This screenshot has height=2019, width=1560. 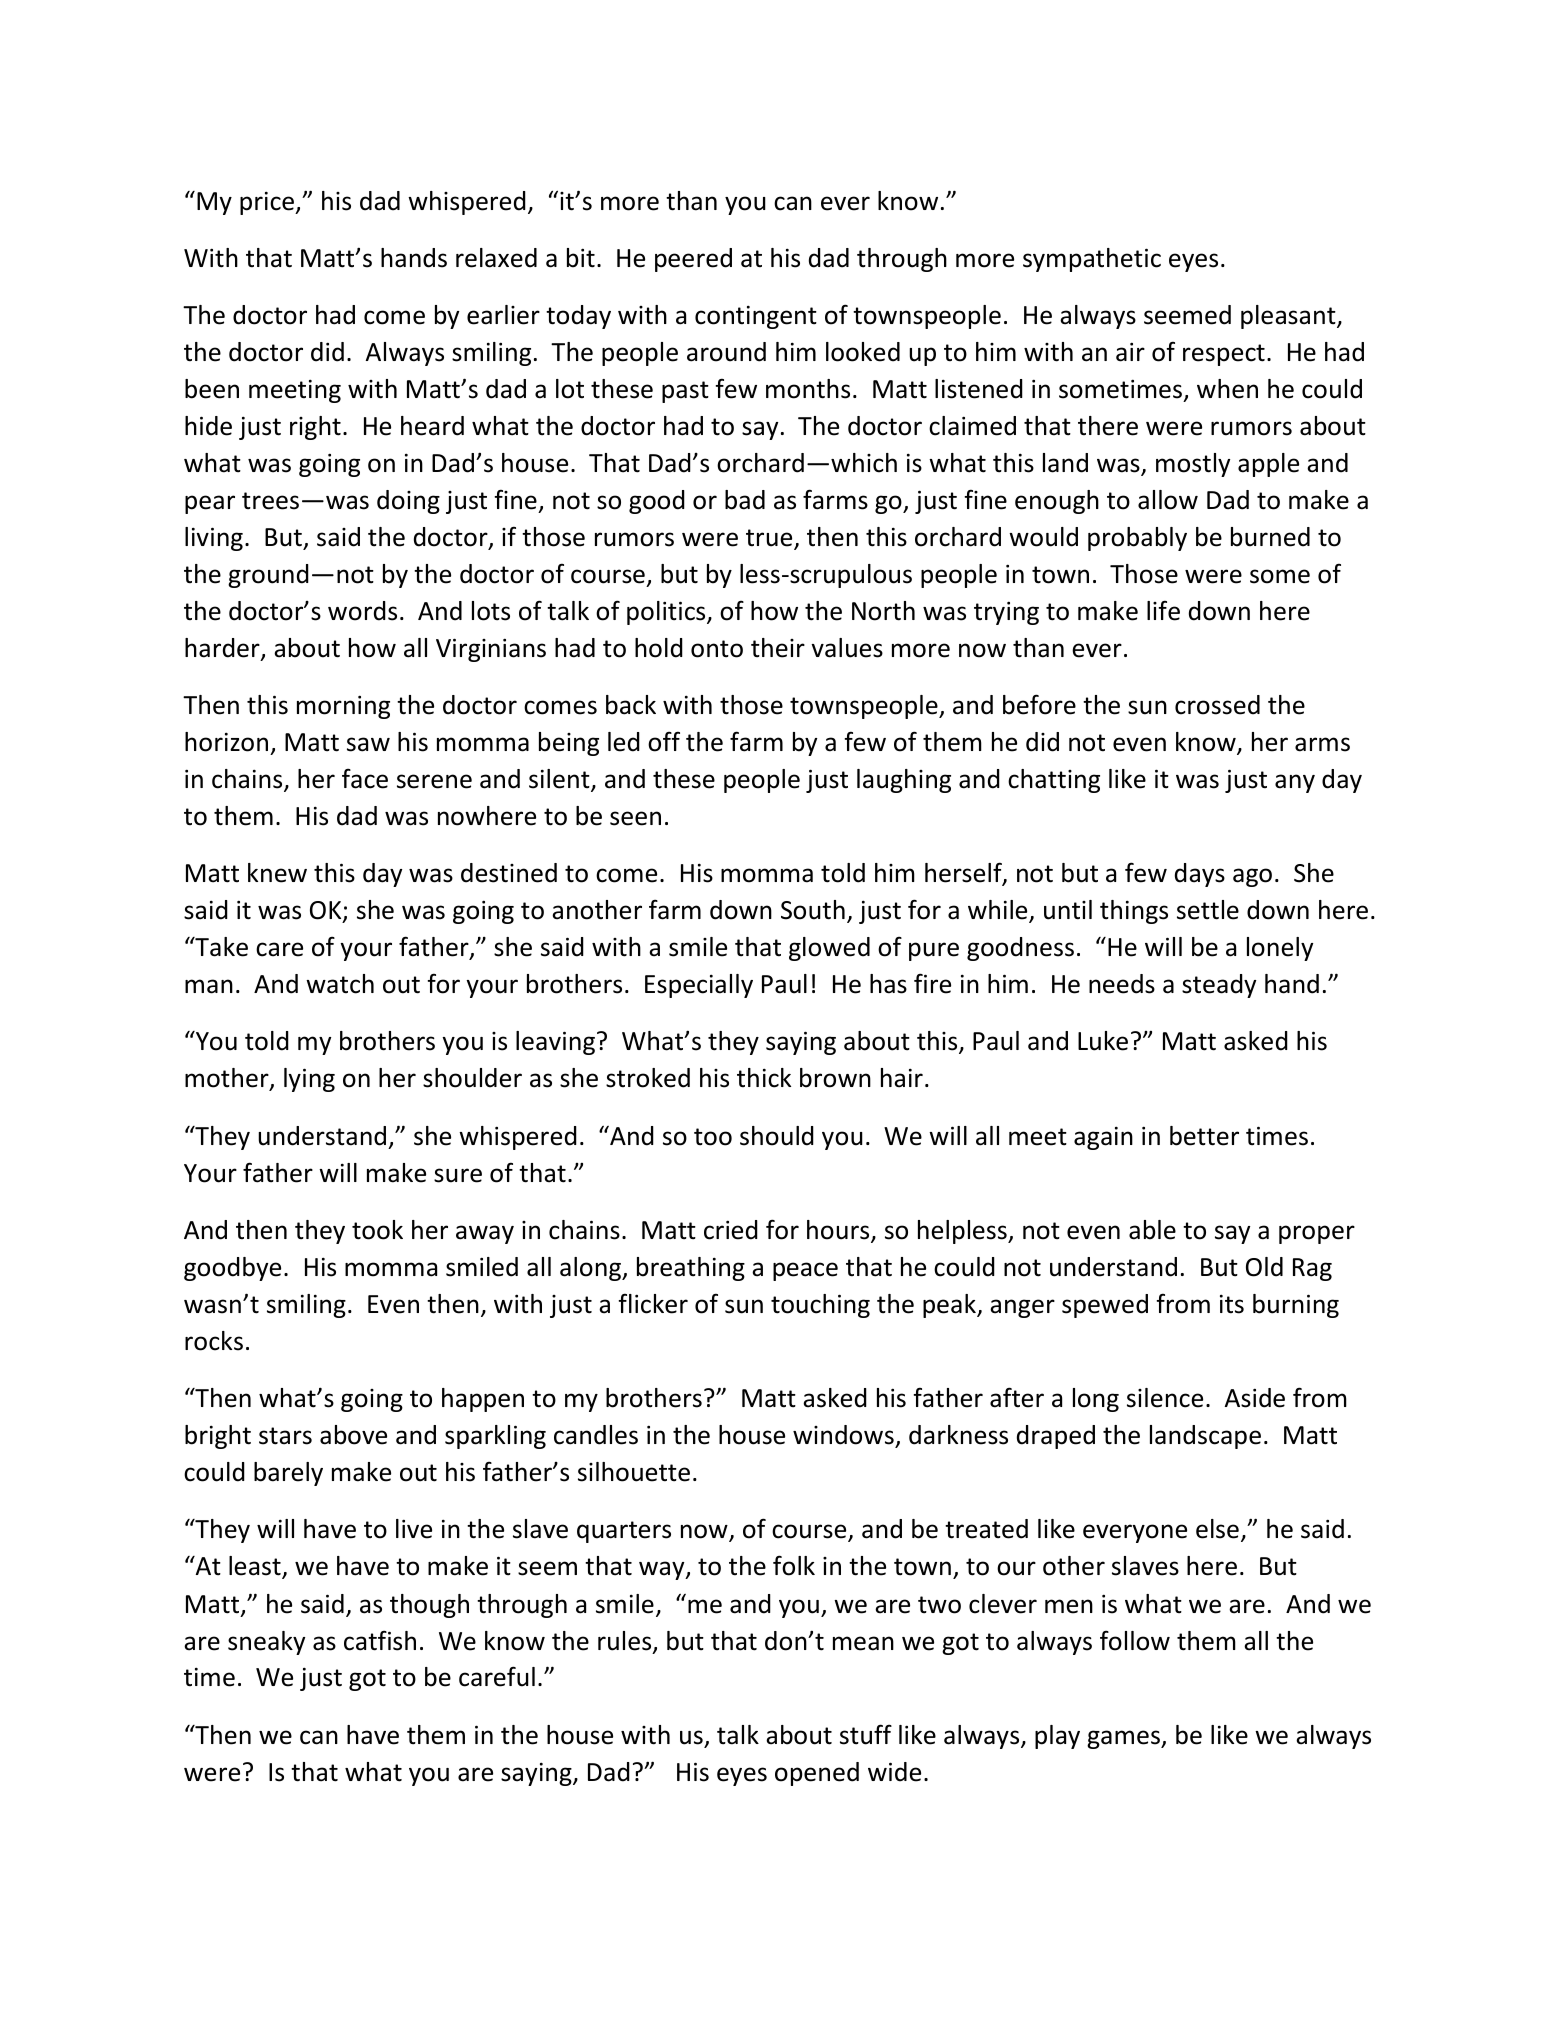 What do you see at coordinates (817, 1774) in the screenshot?
I see `opened` at bounding box center [817, 1774].
